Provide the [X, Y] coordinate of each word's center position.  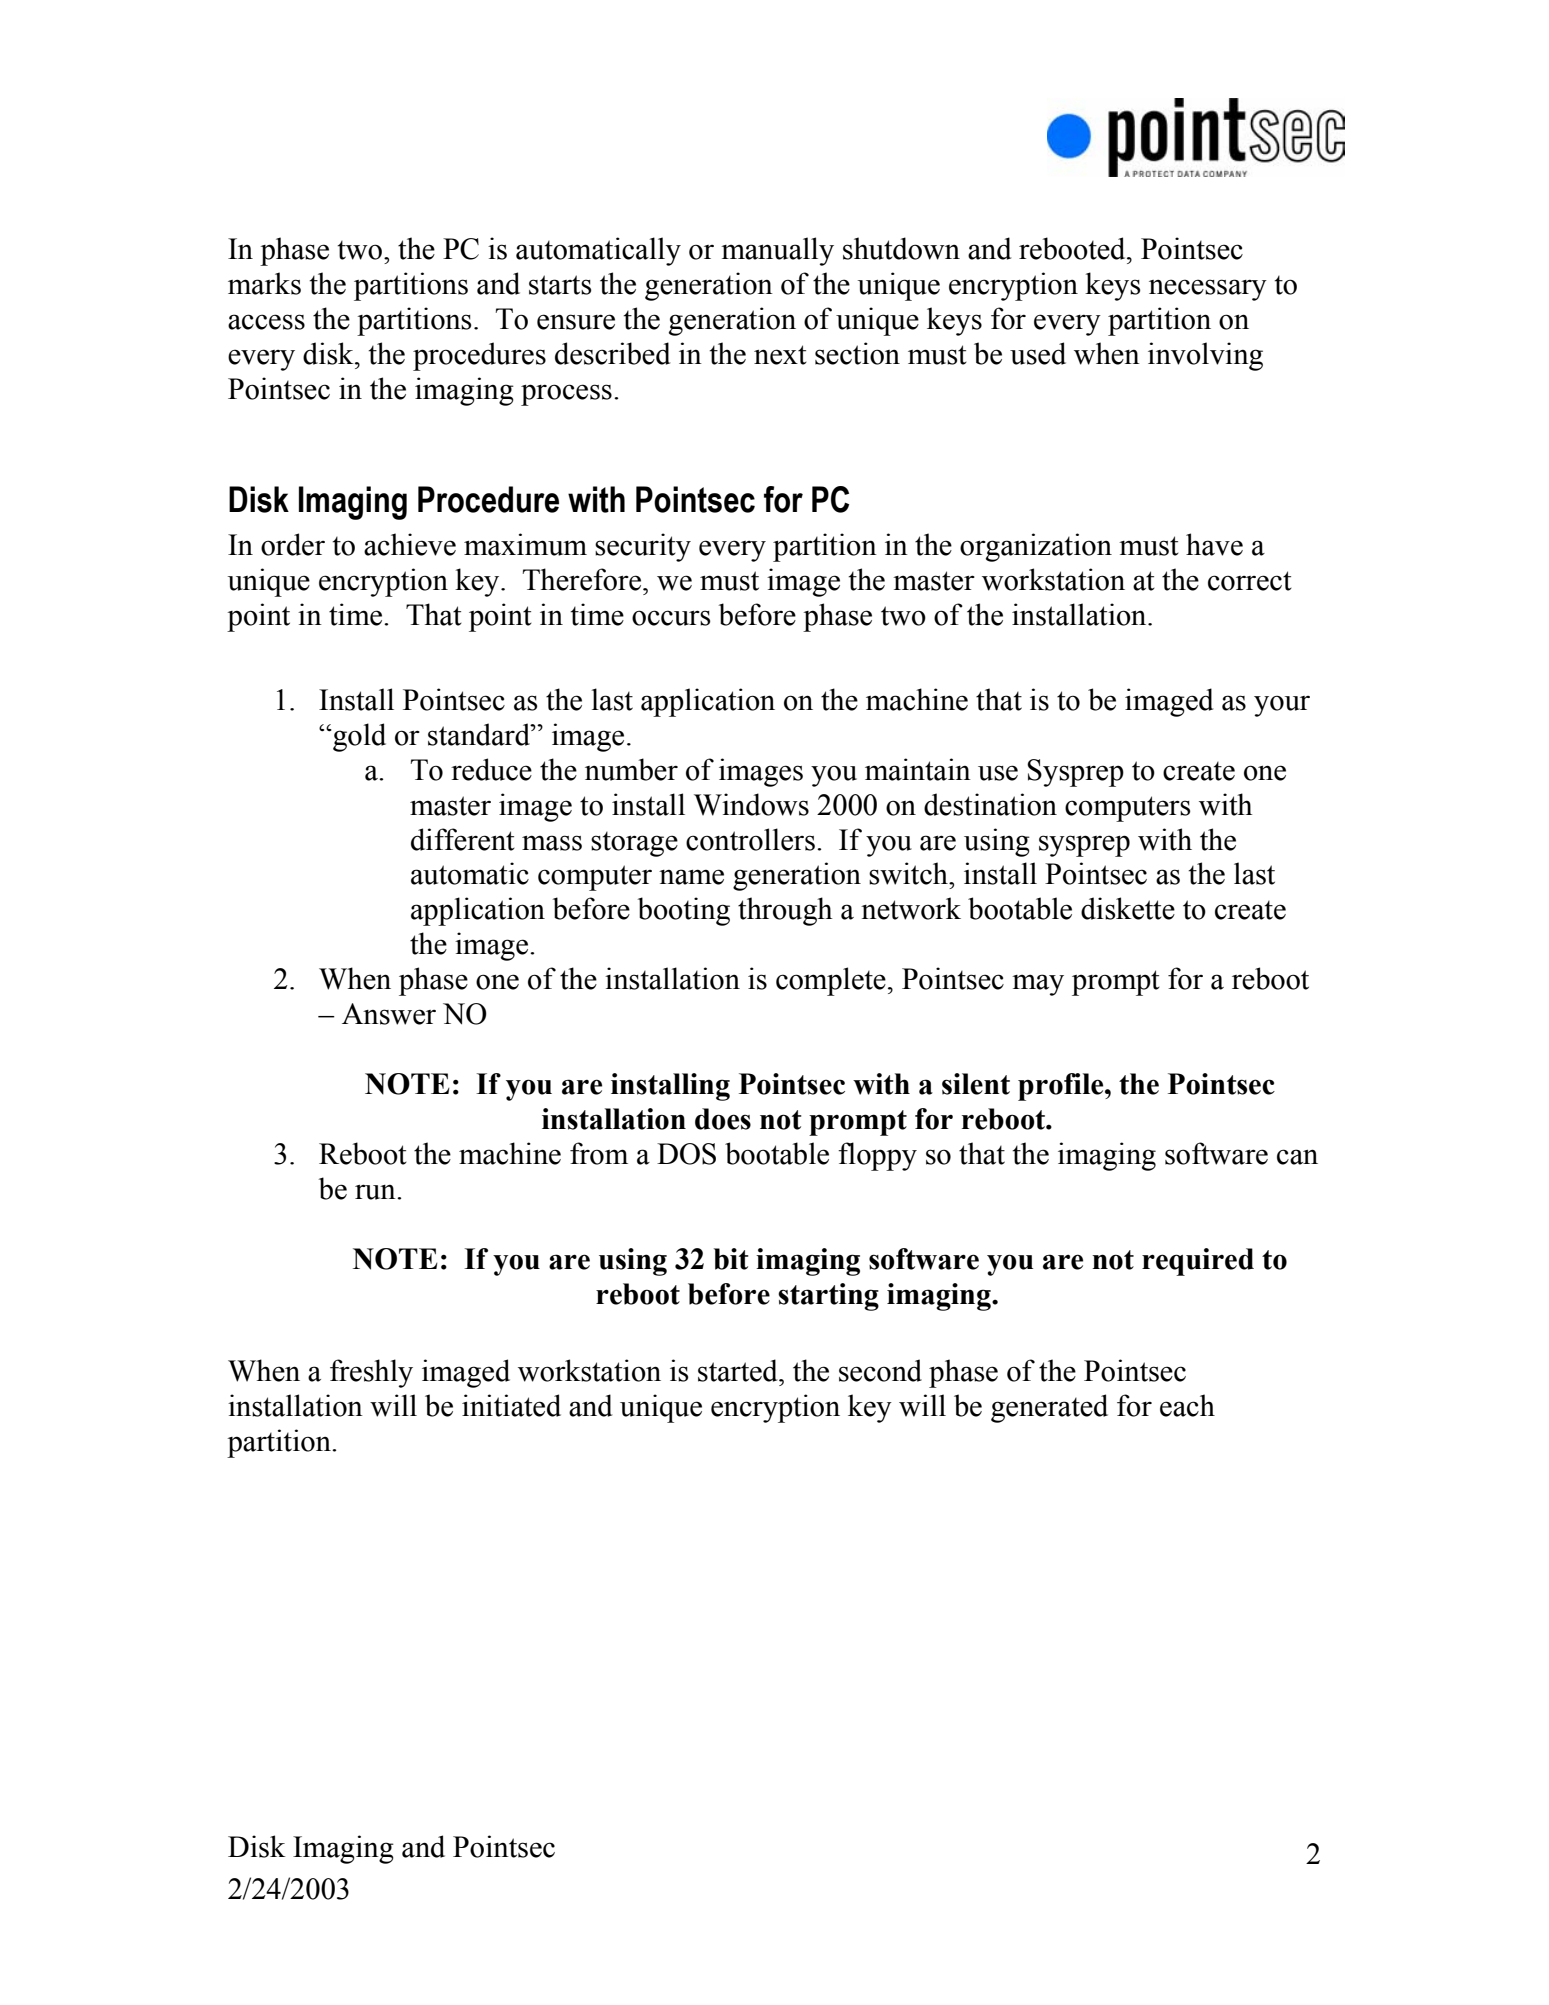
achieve [410, 544]
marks [264, 283]
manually [777, 251]
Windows [751, 804]
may [1038, 985]
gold [358, 737]
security [643, 547]
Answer [389, 1014]
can [1297, 1157]
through [785, 911]
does [723, 1119]
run [376, 1192]
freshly [371, 1373]
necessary [1208, 290]
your [1282, 706]
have [1214, 544]
